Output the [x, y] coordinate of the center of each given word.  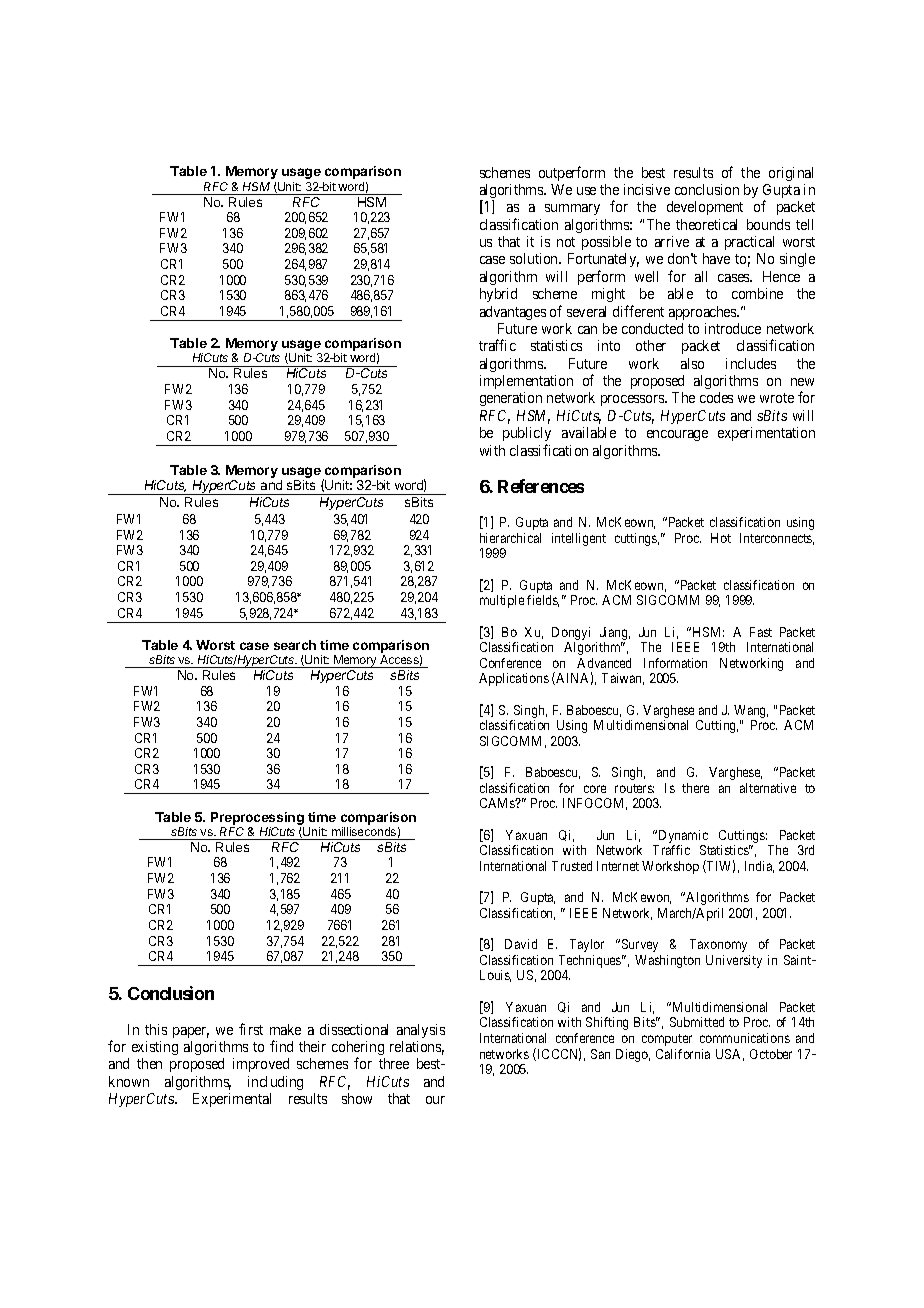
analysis [421, 1031]
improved [261, 1065]
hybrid [498, 295]
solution [535, 258]
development [705, 208]
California [683, 1054]
